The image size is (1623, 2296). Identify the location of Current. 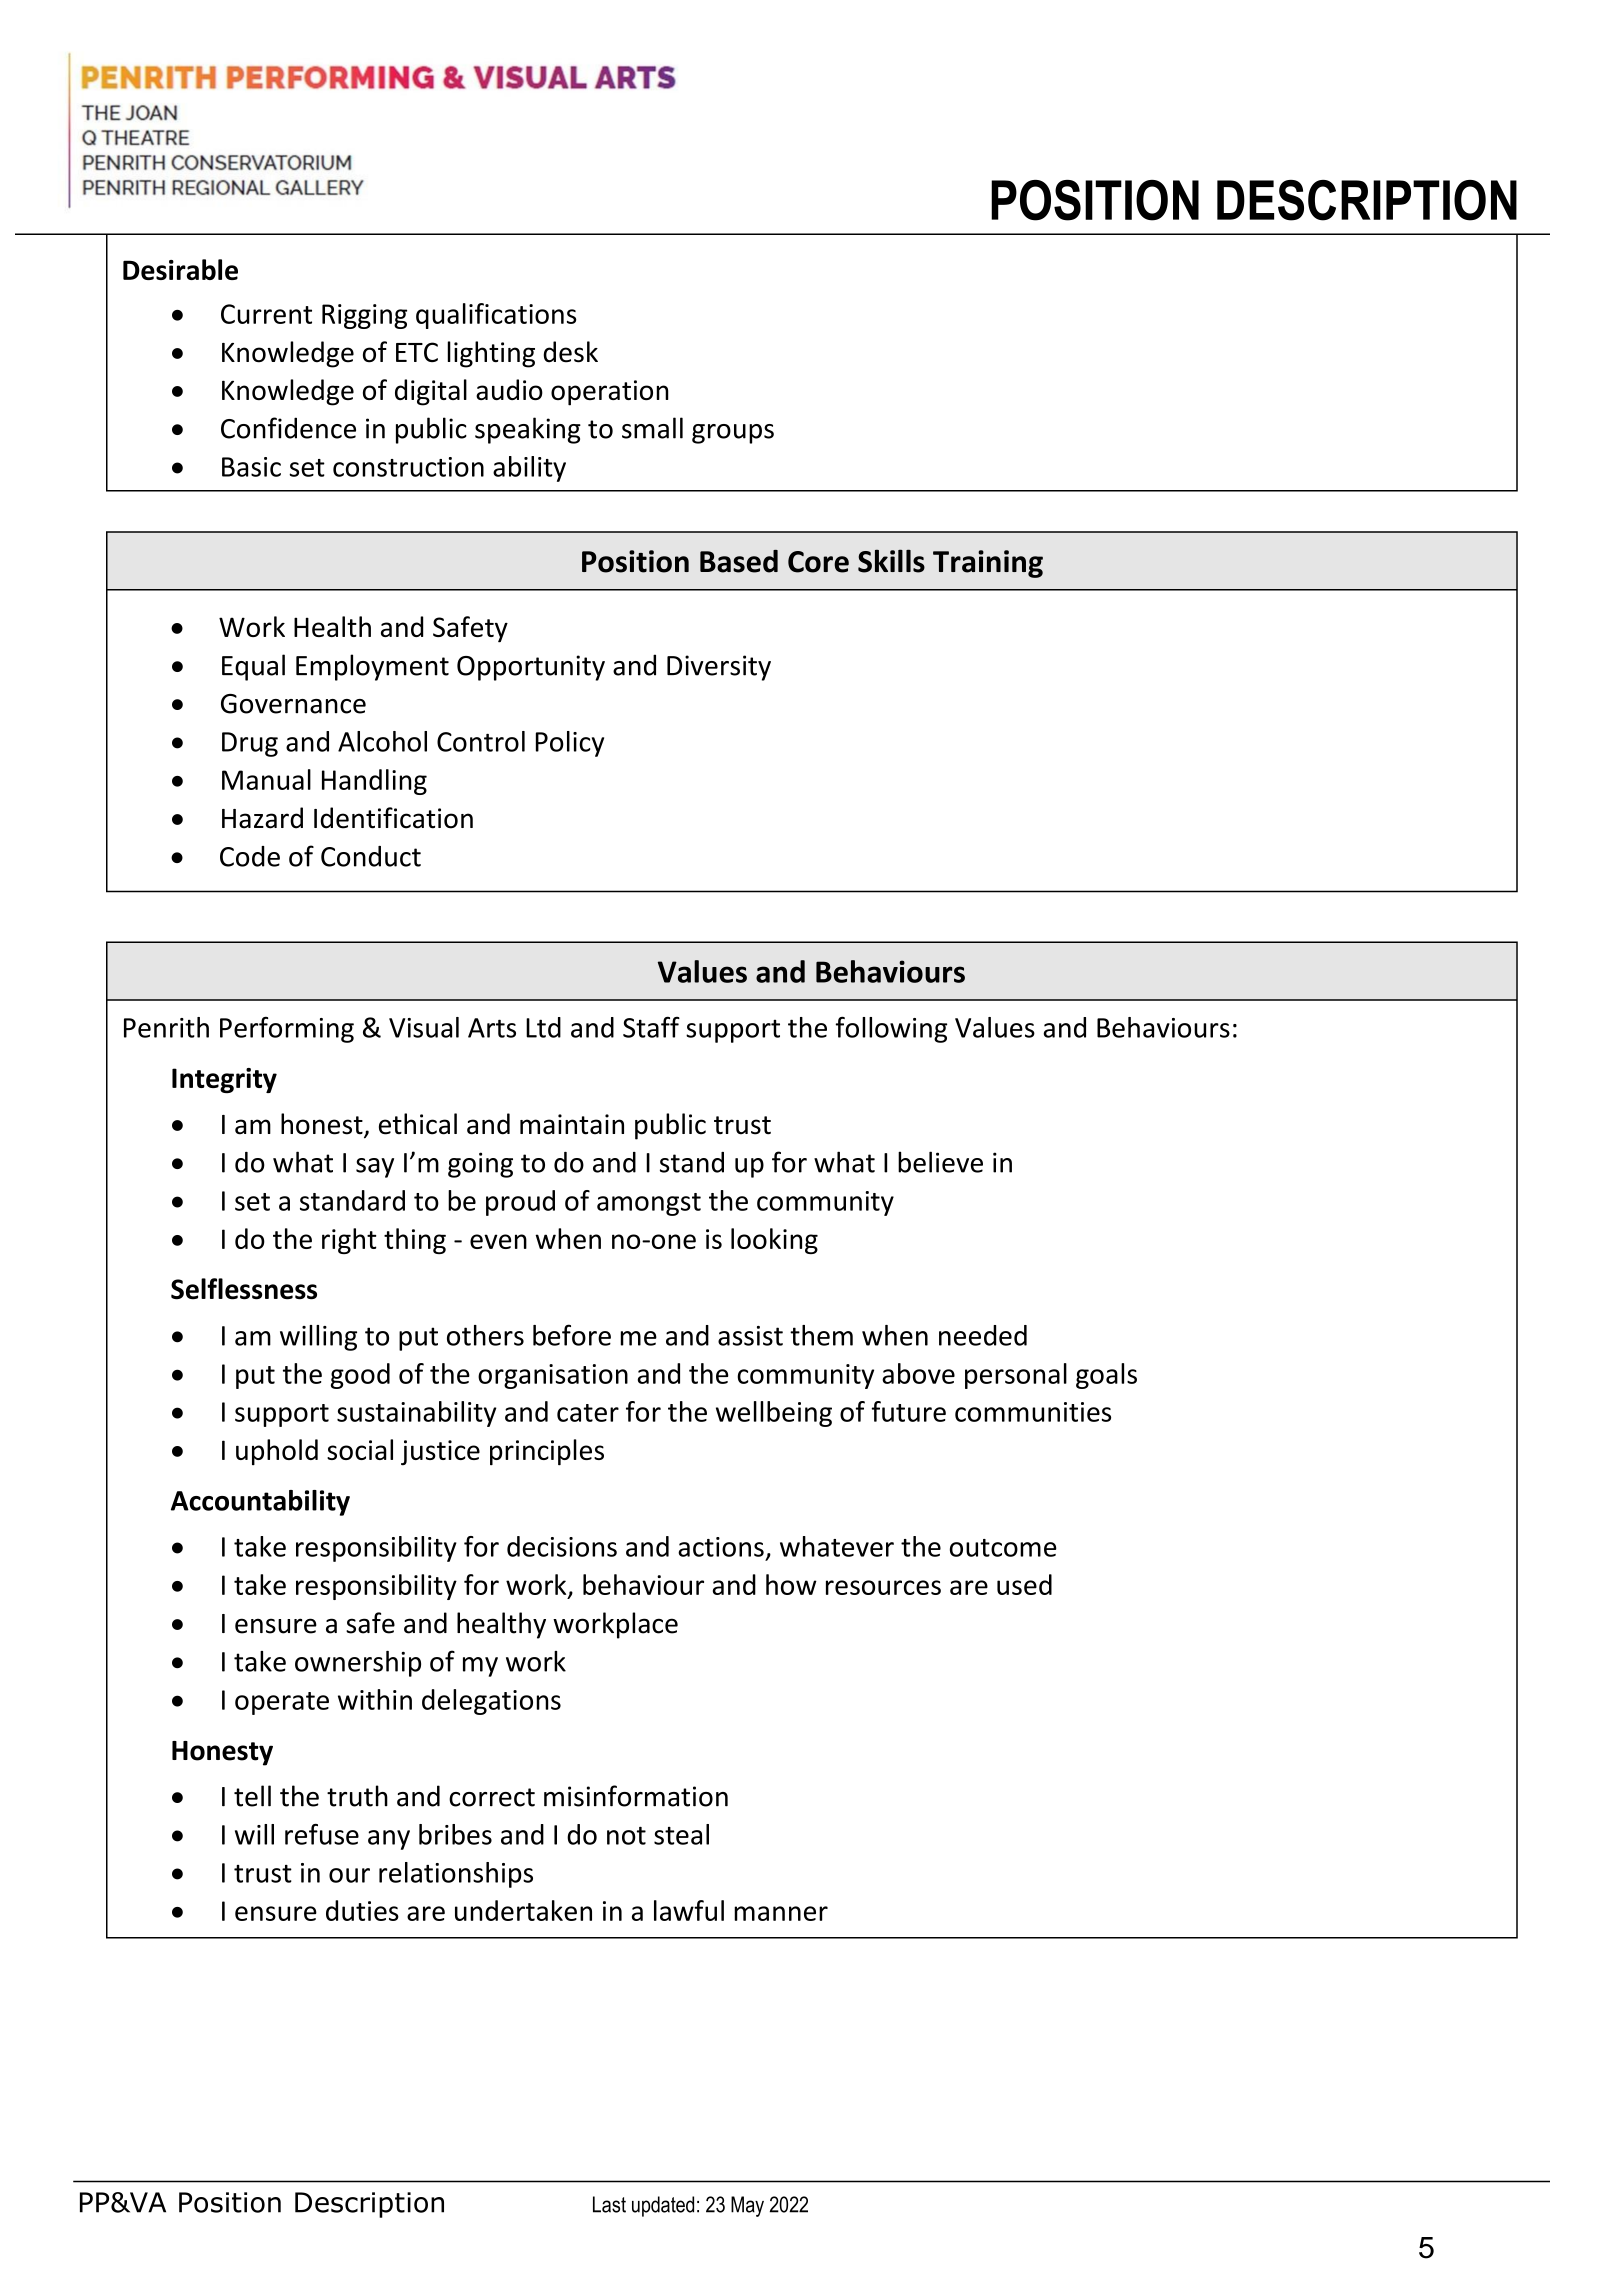
(266, 314).
